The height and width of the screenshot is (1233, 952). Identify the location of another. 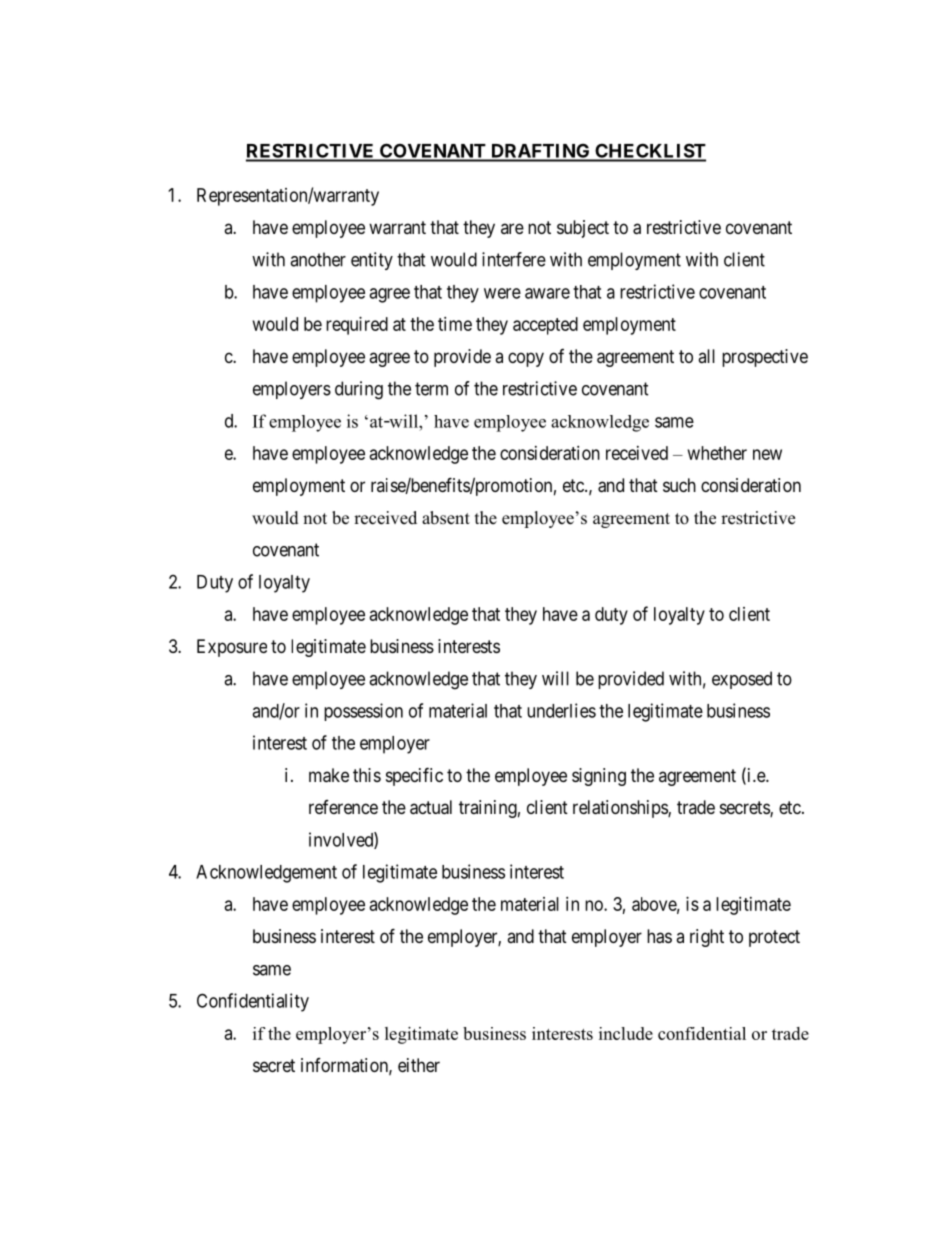
(318, 259).
